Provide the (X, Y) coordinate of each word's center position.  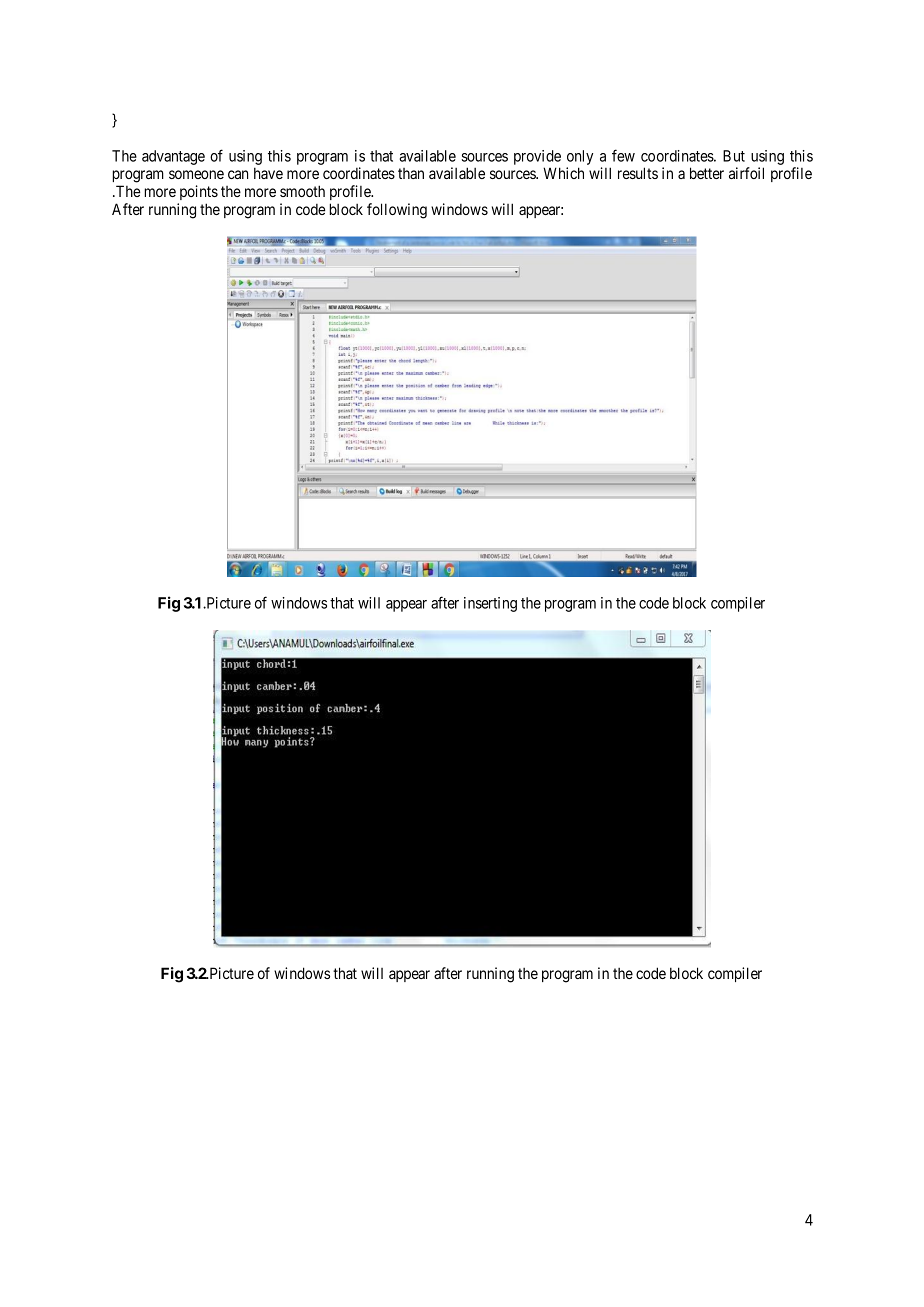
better (707, 173)
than (411, 173)
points (199, 192)
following (397, 211)
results (638, 173)
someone (196, 174)
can (238, 174)
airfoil (746, 173)
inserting (490, 604)
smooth (302, 191)
